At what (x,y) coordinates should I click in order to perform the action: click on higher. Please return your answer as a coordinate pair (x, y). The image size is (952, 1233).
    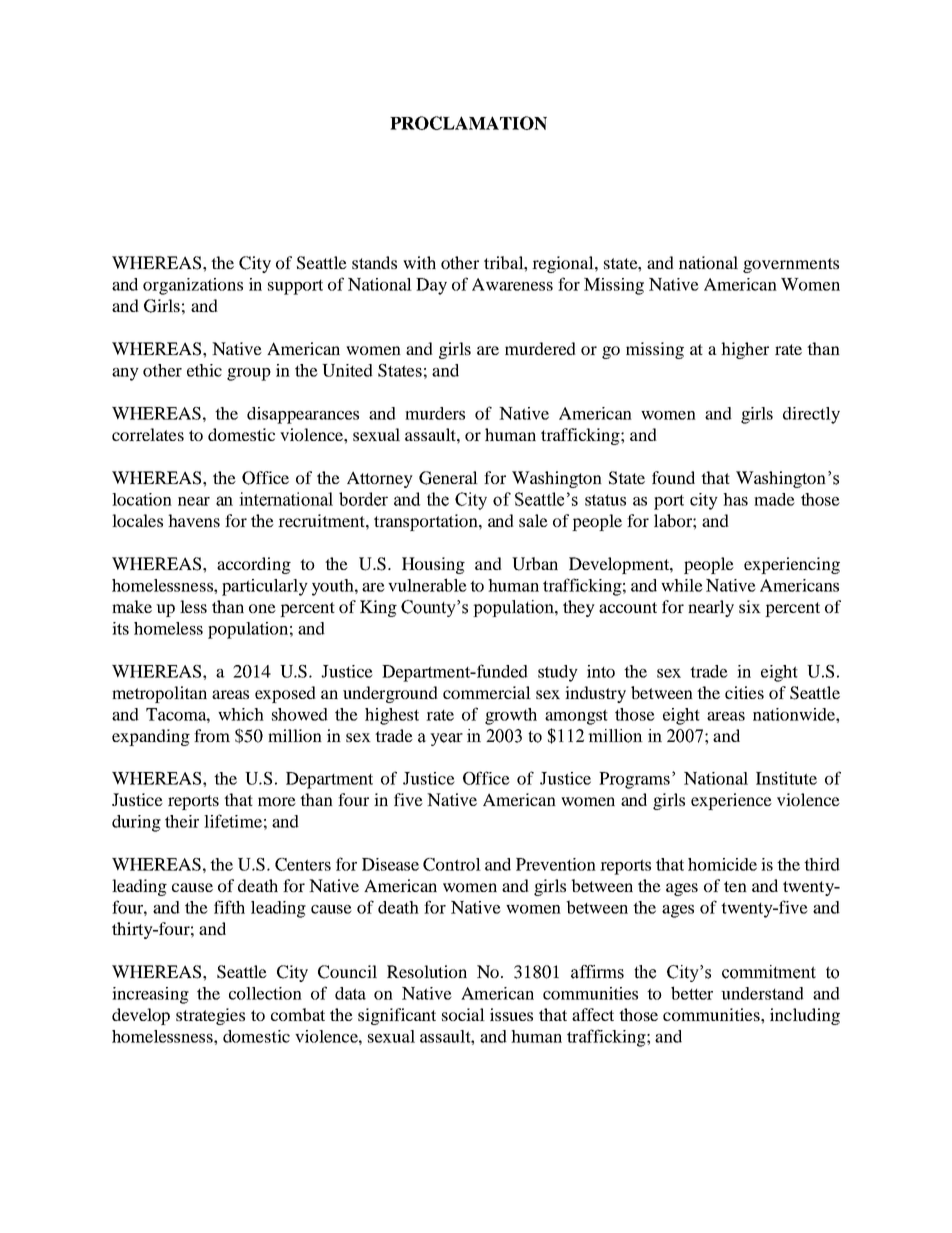
    Looking at the image, I should click on (745, 350).
